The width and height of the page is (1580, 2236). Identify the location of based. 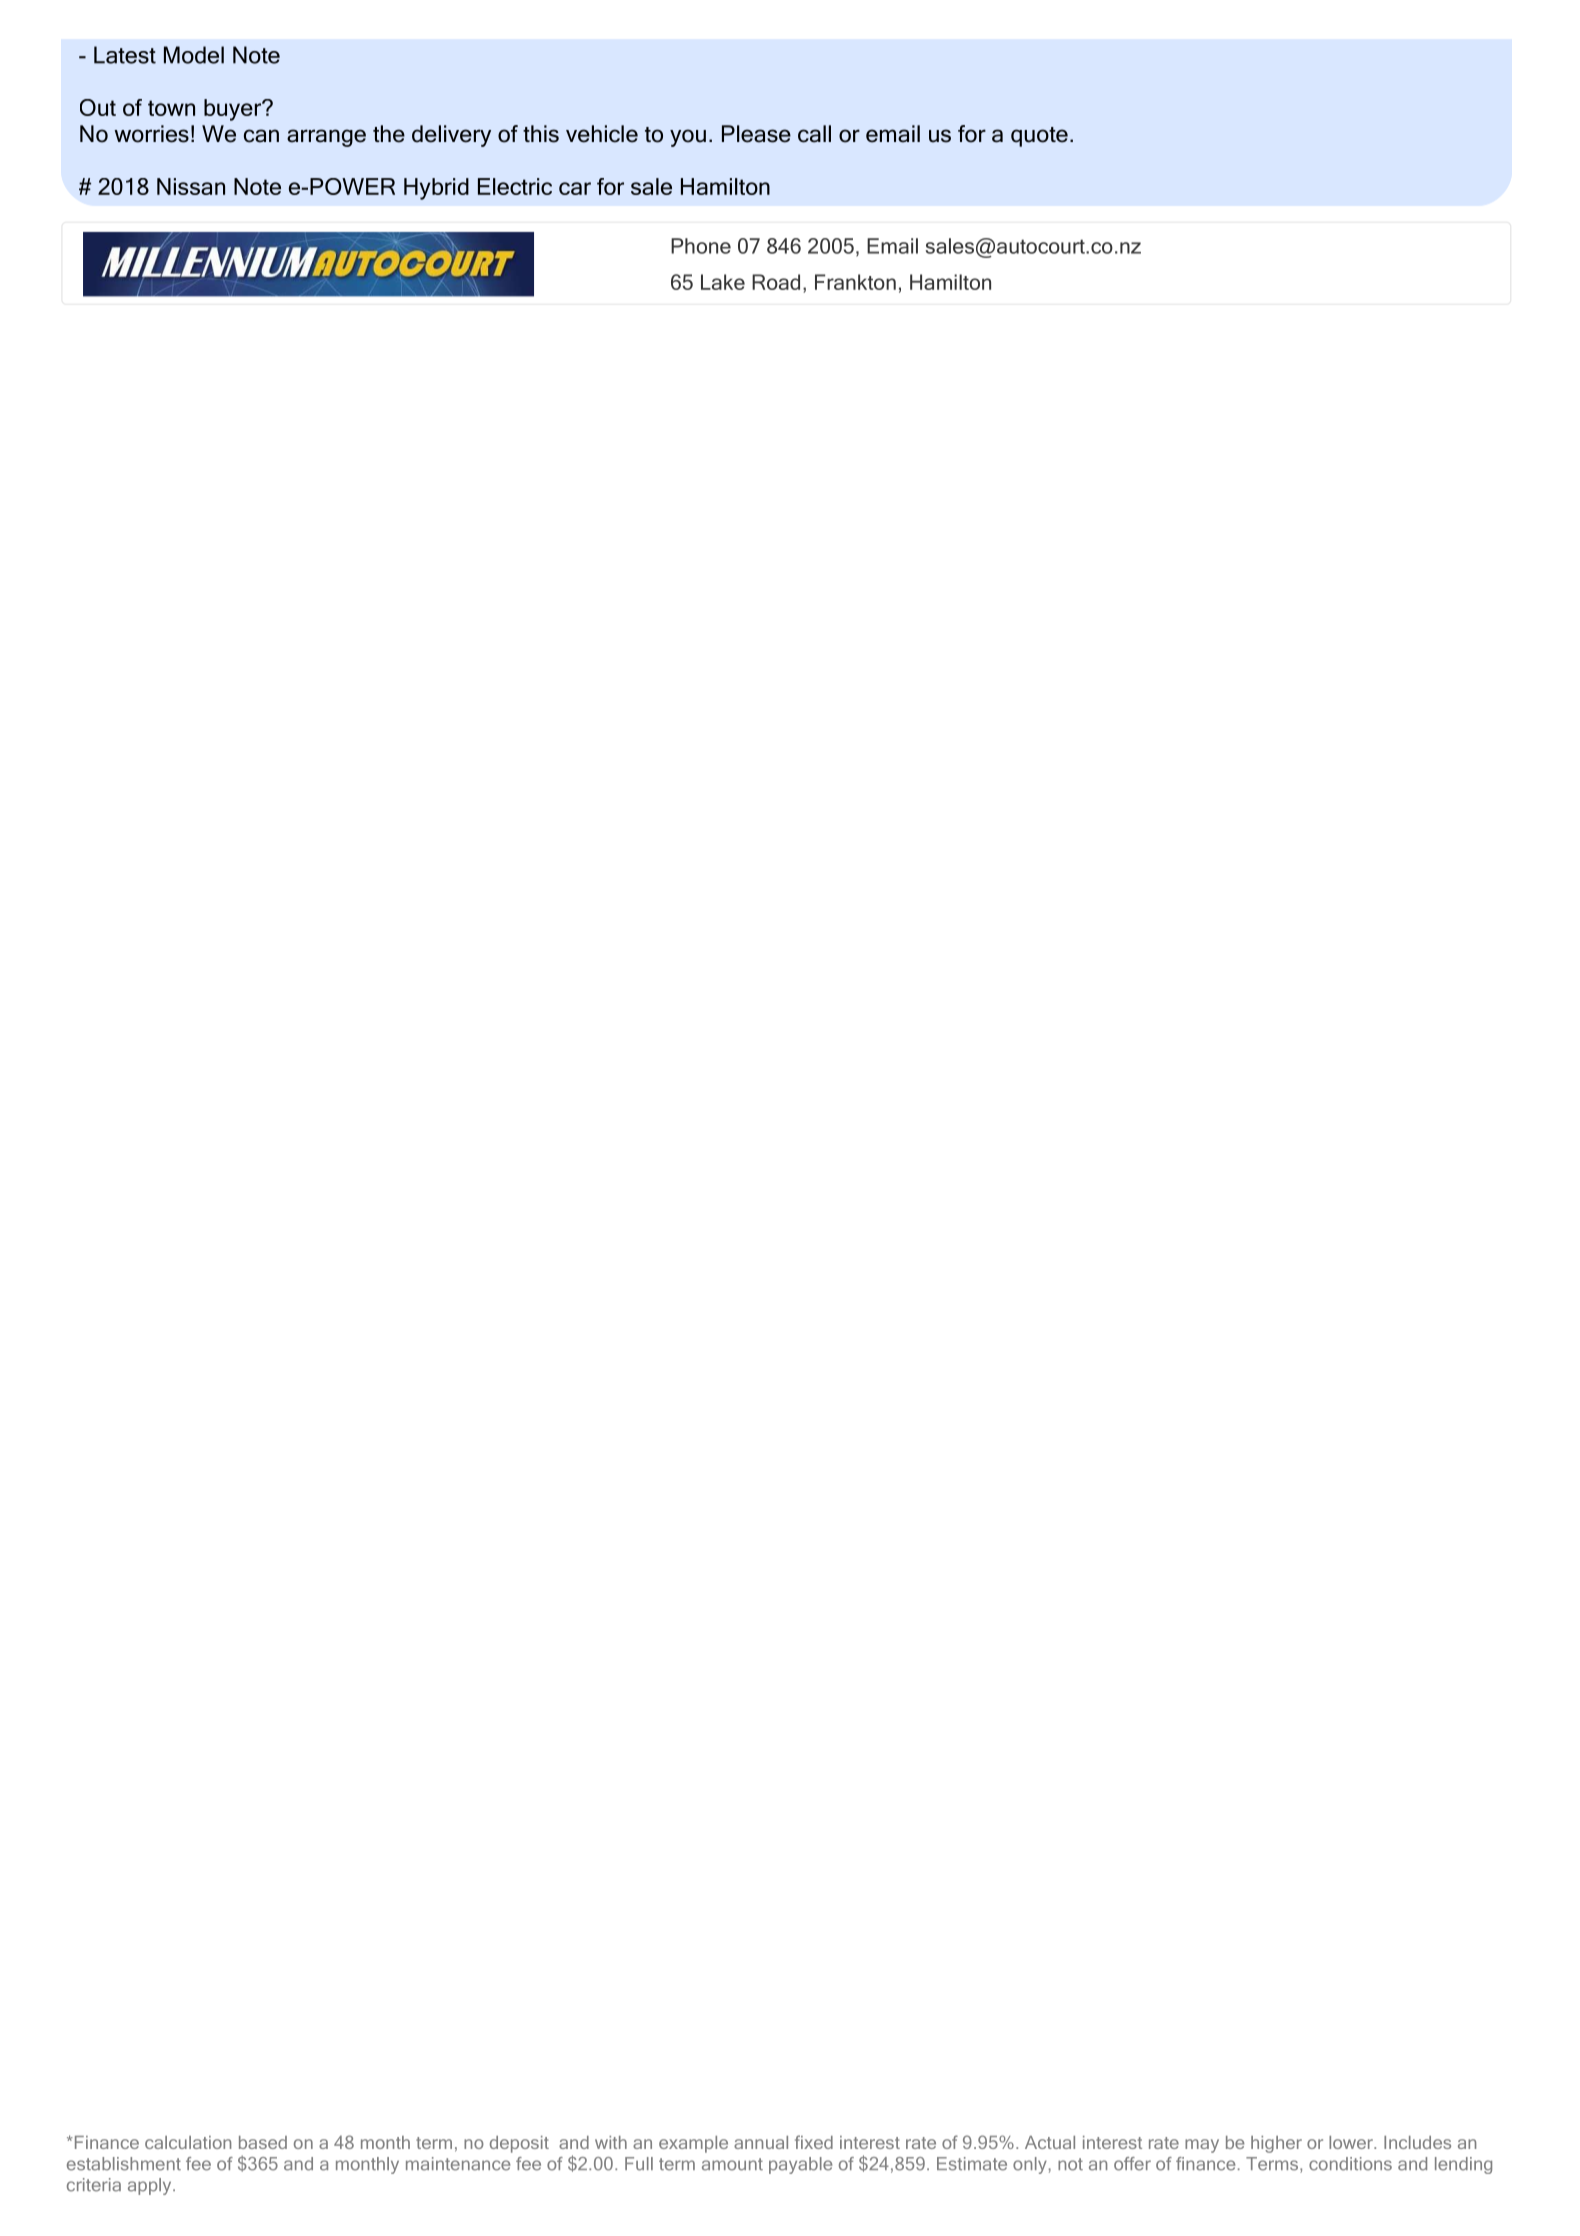
(263, 2142).
